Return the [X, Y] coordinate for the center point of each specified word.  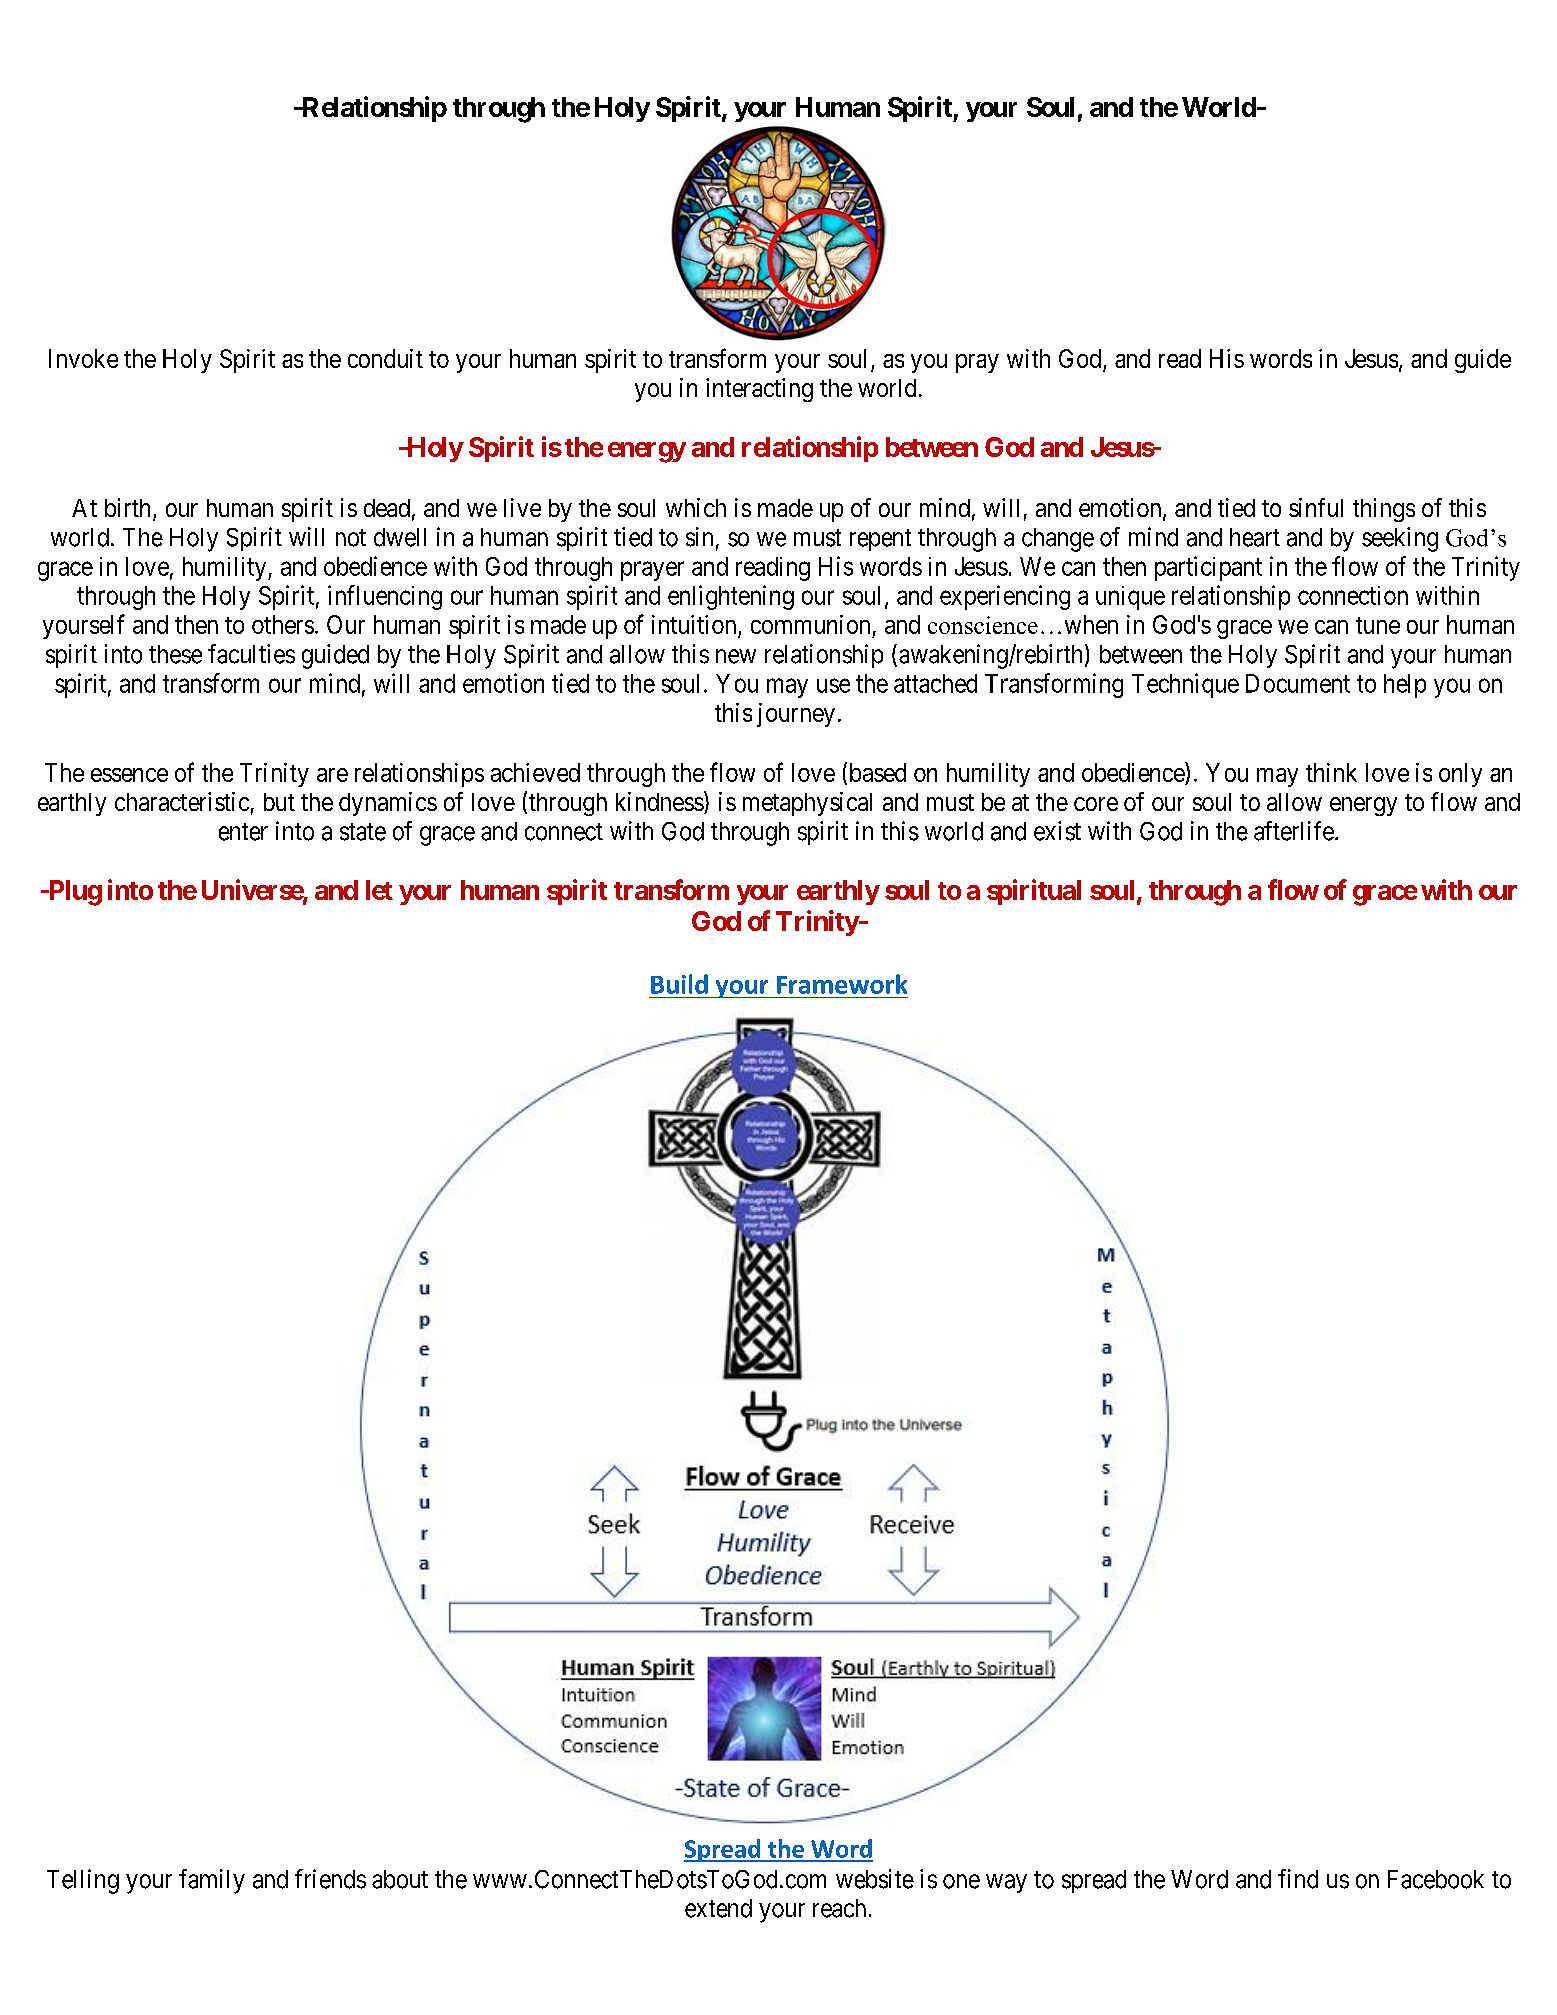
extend [718, 1908]
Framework [842, 984]
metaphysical [807, 804]
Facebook [1436, 1879]
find [1298, 1879]
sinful [1316, 507]
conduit [385, 358]
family [212, 1881]
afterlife [1294, 831]
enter [243, 832]
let [379, 890]
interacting [759, 390]
